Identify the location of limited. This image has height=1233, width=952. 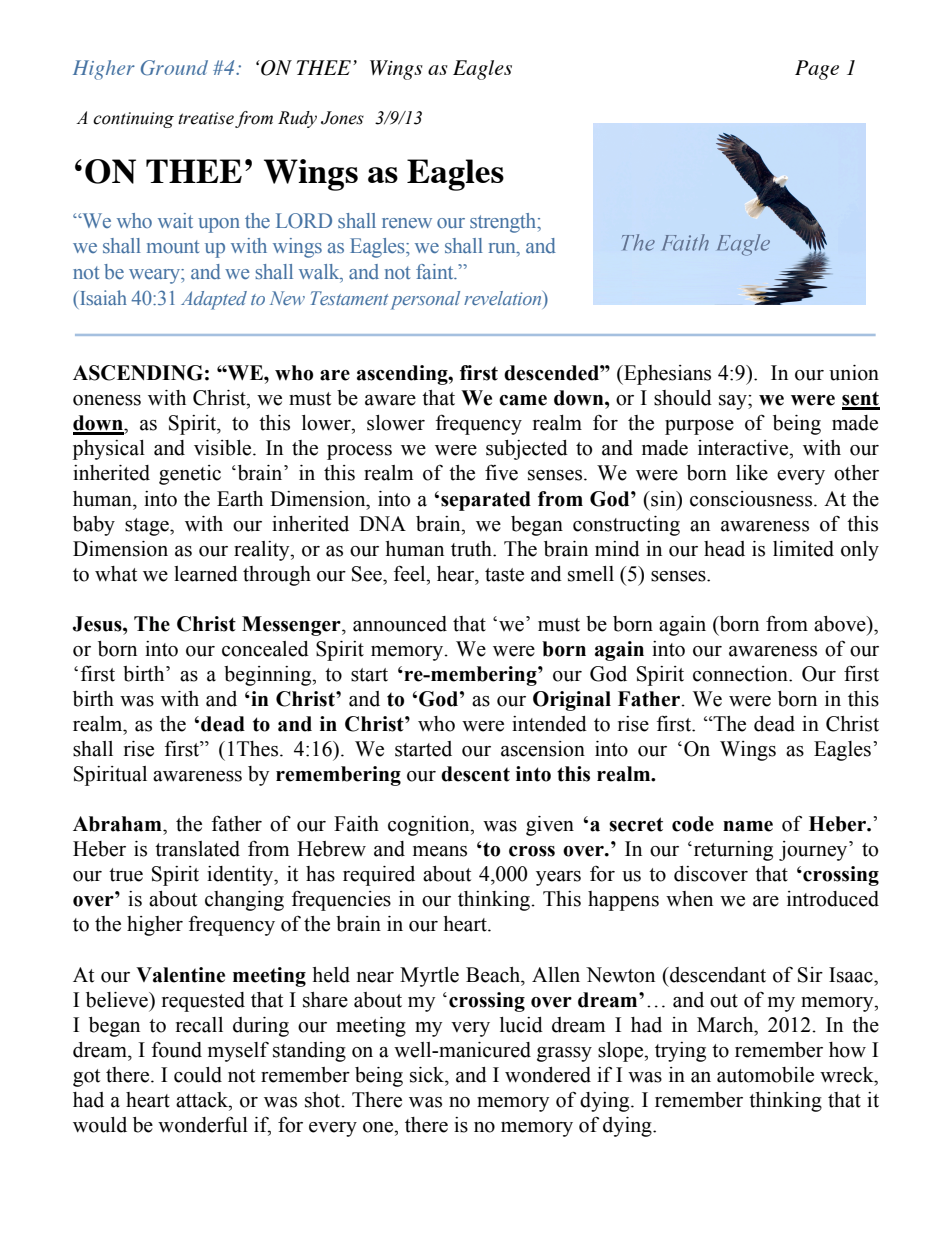
(803, 549).
